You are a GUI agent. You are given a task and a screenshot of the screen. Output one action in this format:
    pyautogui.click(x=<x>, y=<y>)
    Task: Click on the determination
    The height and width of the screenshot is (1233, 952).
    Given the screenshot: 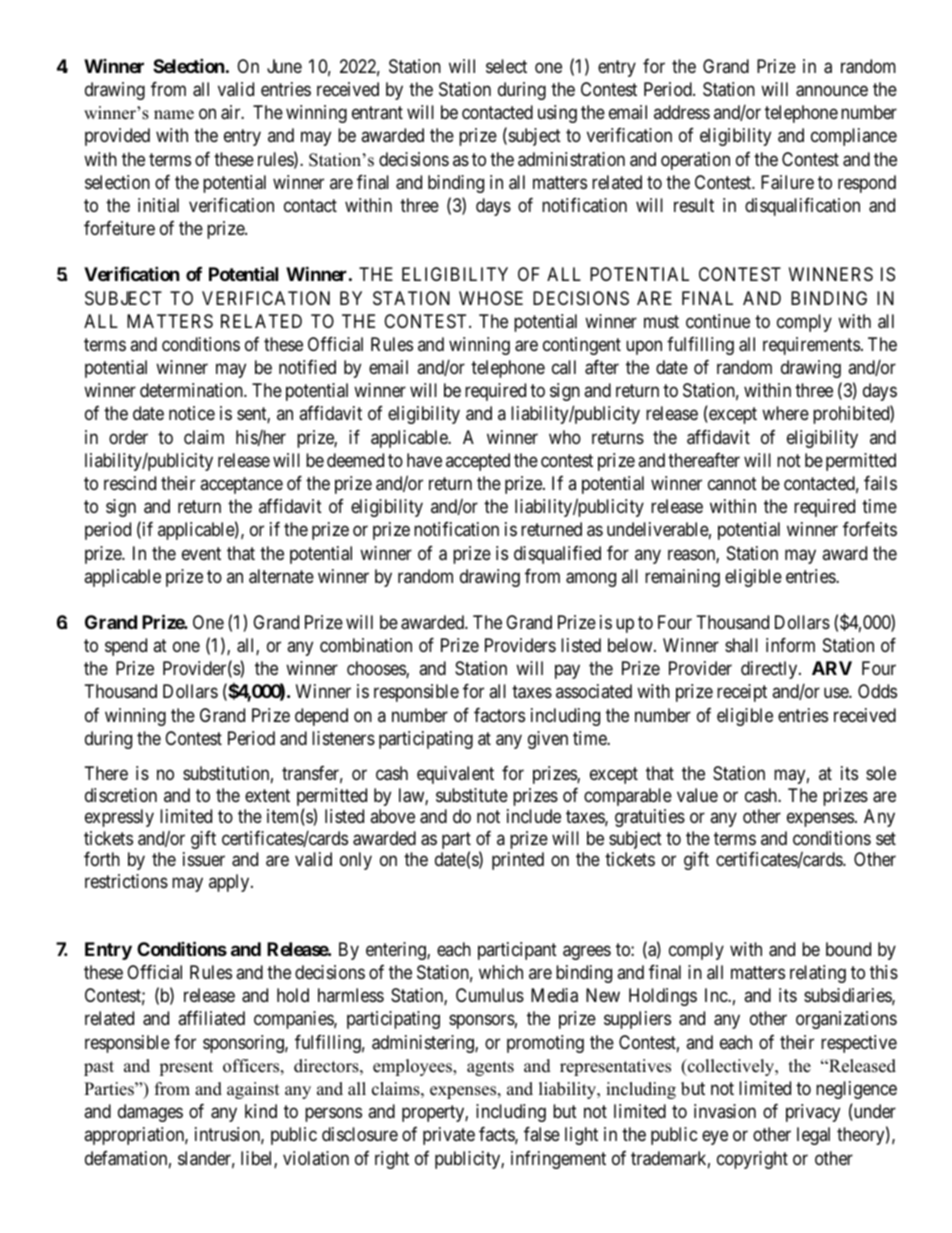 What is the action you would take?
    pyautogui.click(x=192, y=390)
